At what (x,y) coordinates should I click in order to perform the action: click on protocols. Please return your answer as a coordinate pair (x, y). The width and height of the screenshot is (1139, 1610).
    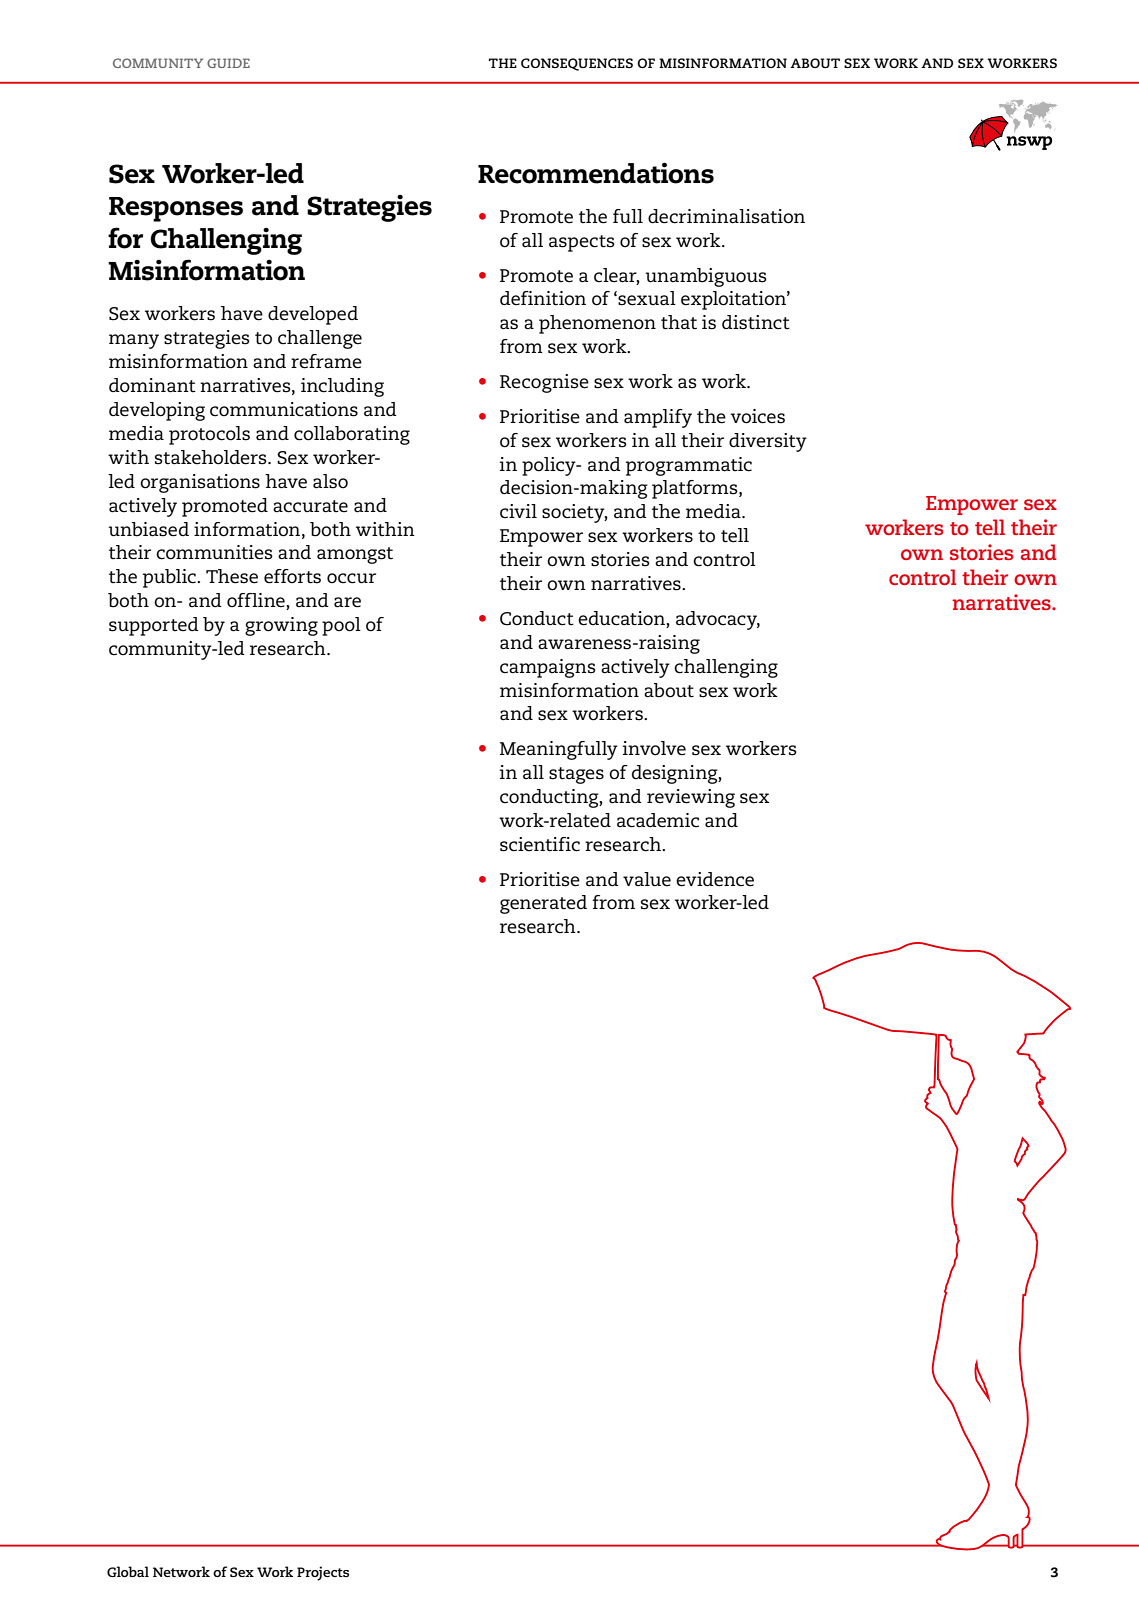
    Looking at the image, I should click on (209, 435).
